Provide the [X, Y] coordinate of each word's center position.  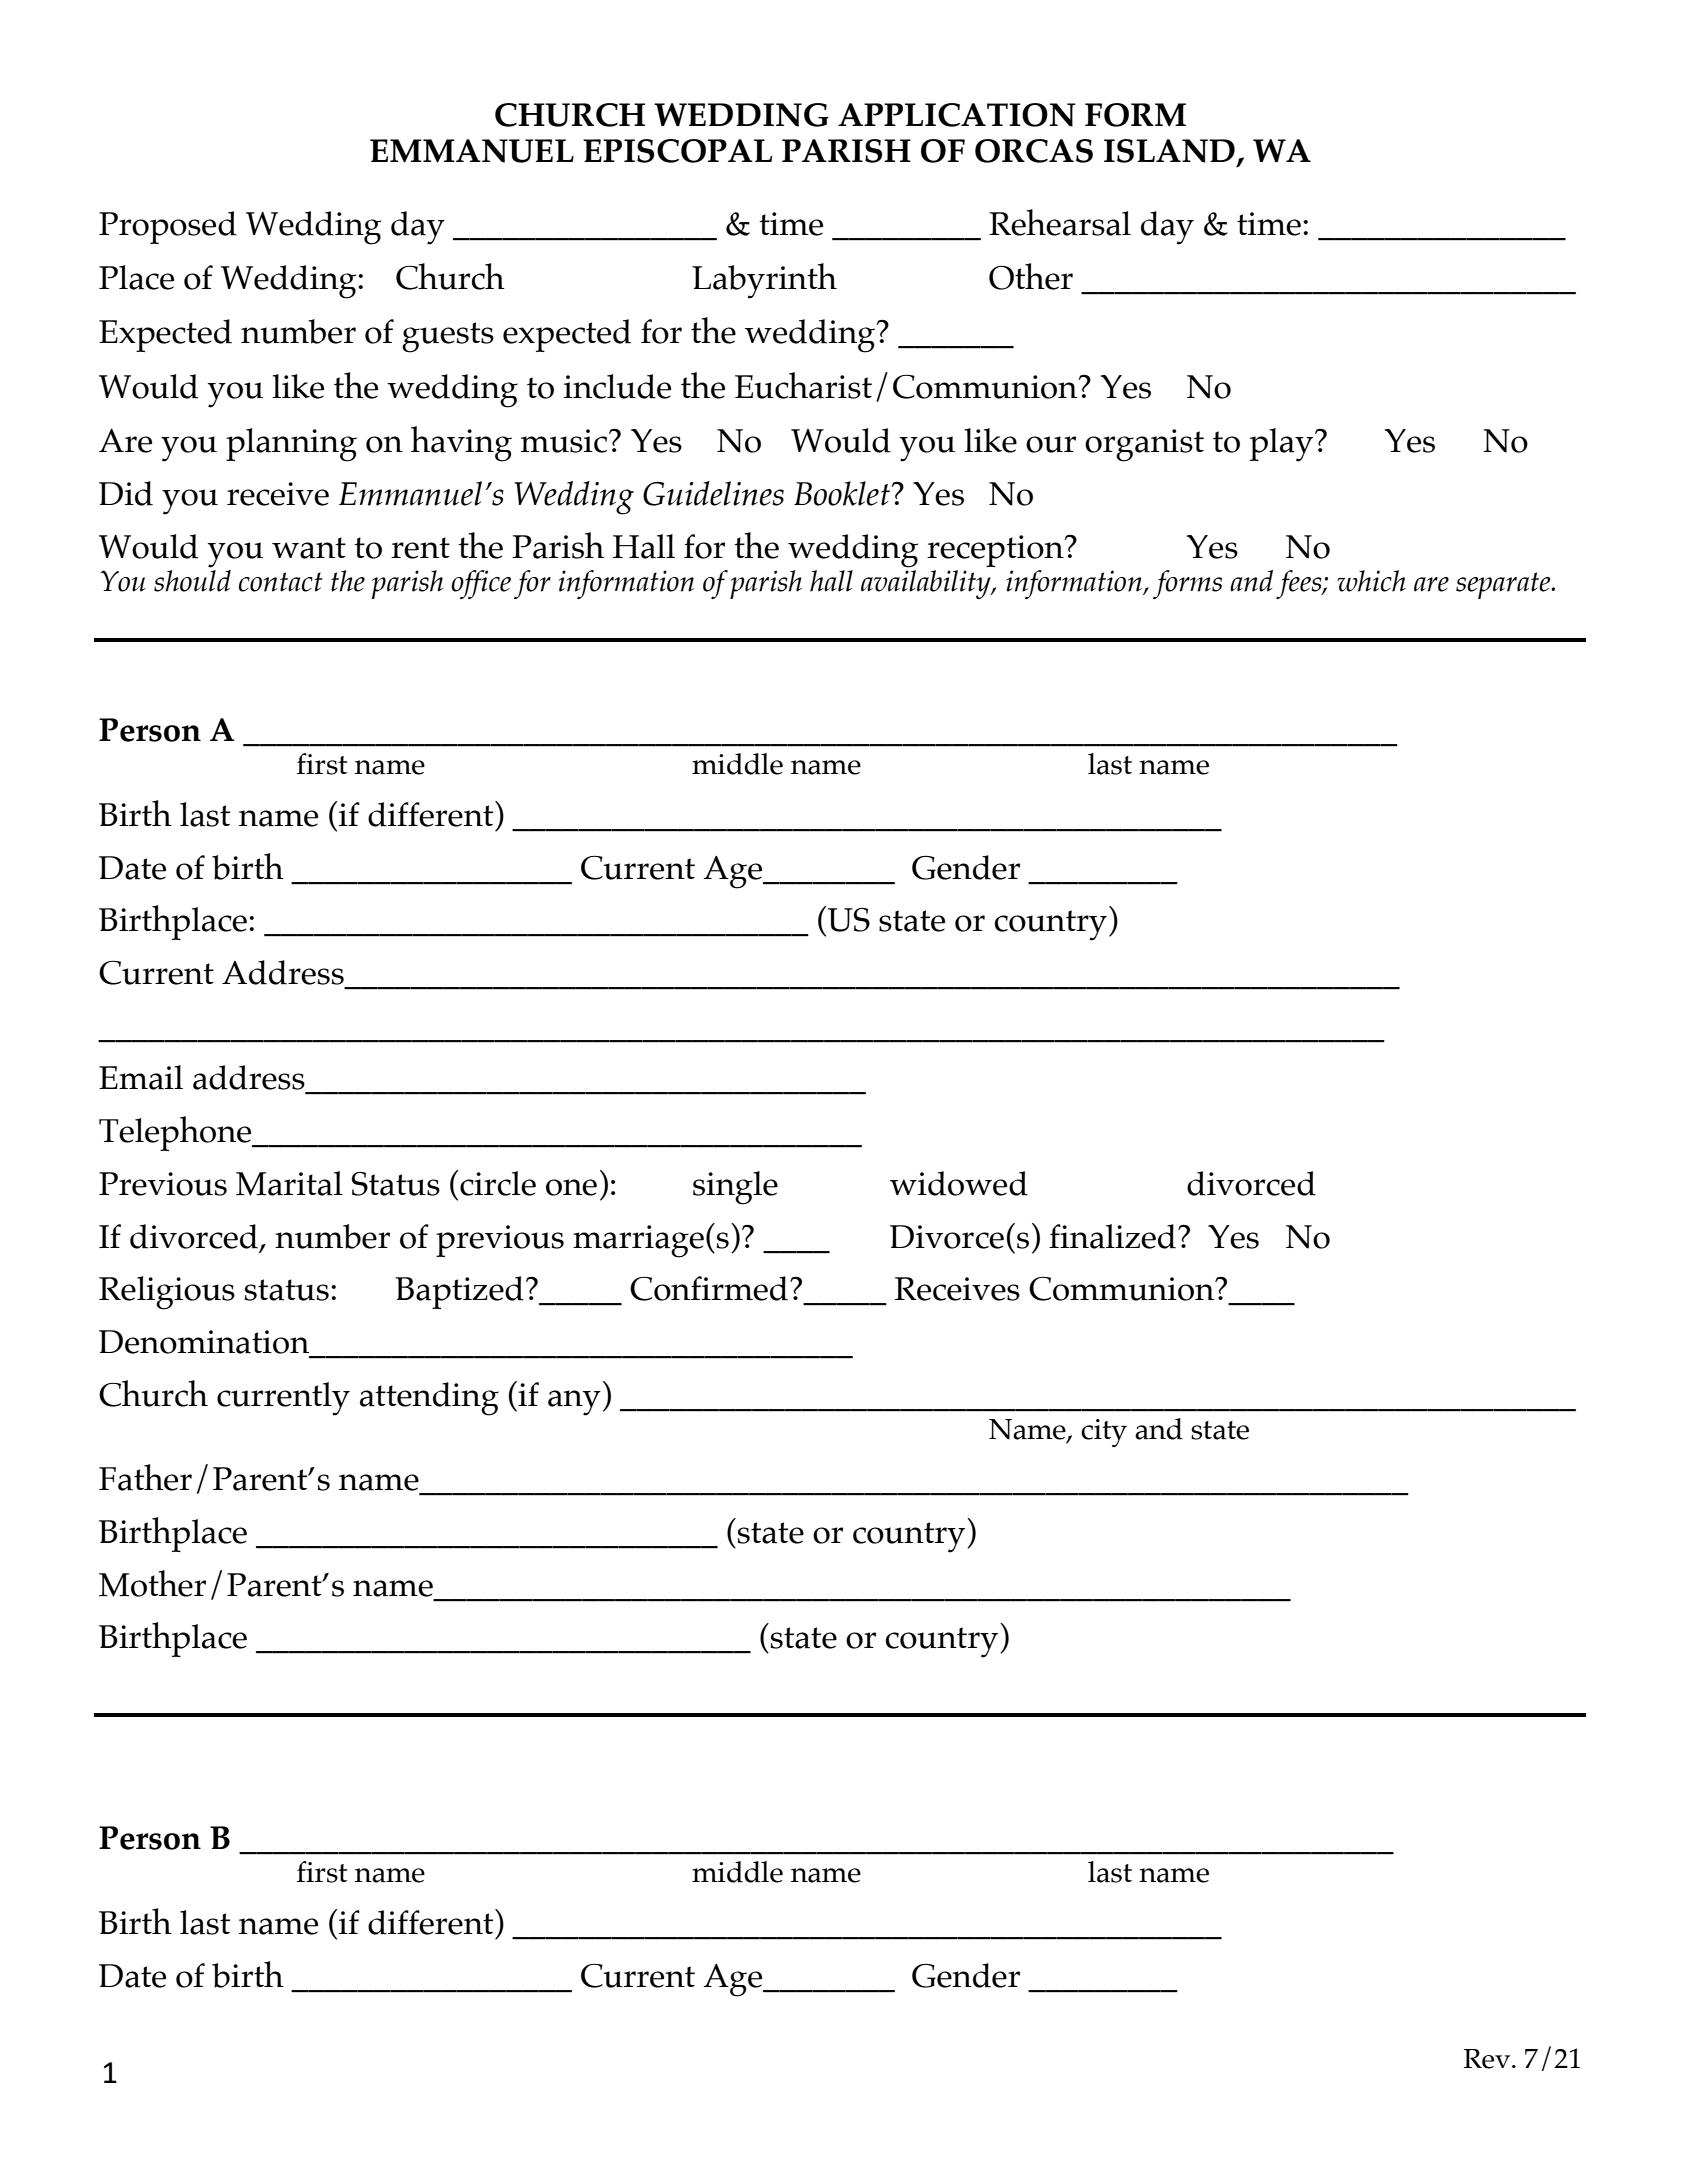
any [574, 1403]
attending [429, 1399]
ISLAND [1169, 151]
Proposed [168, 227]
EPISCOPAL [677, 151]
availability [927, 583]
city [1104, 1433]
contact [281, 582]
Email [141, 1077]
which [1371, 581]
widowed [959, 1183]
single [735, 1188]
